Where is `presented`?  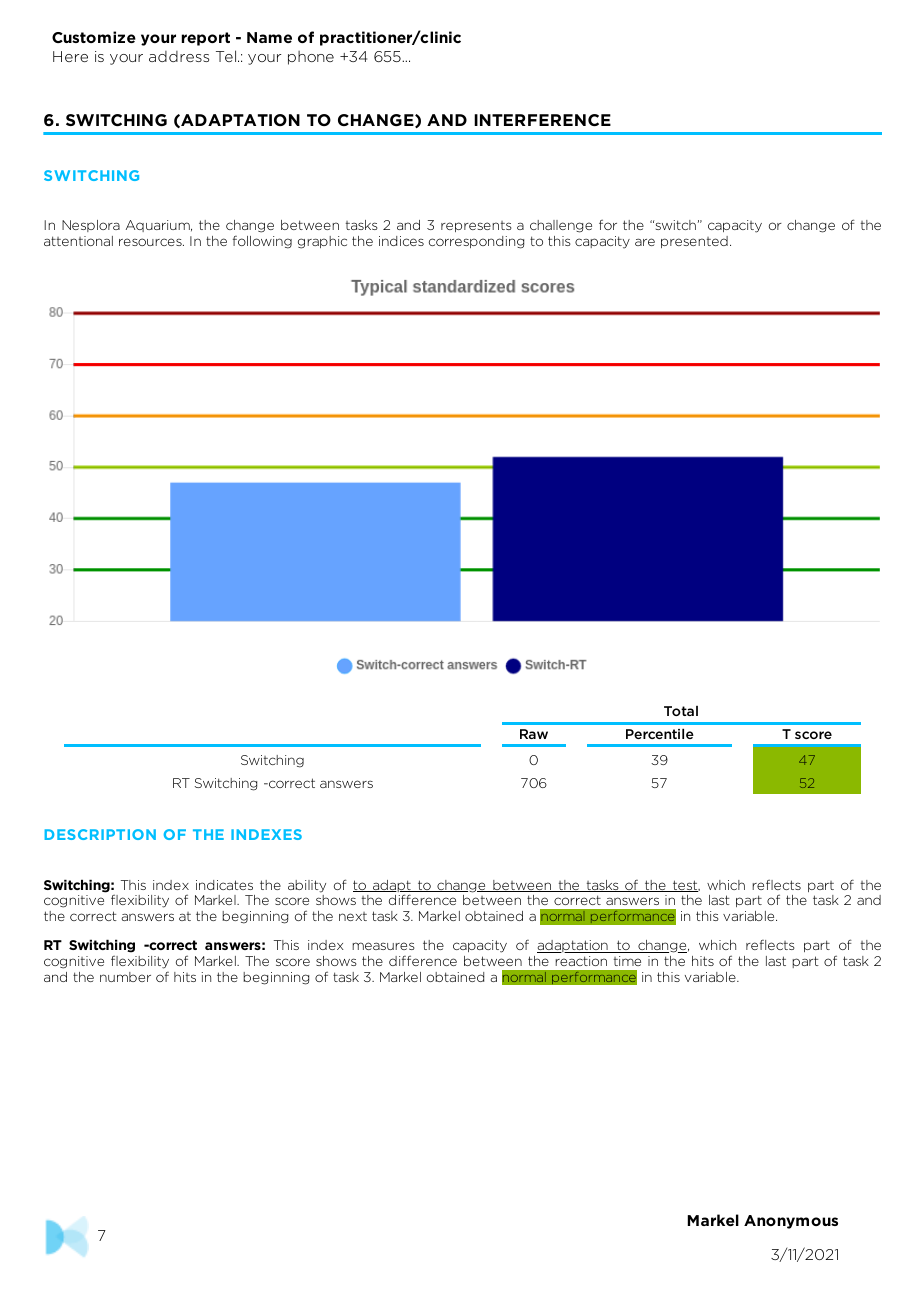 presented is located at coordinates (694, 242).
